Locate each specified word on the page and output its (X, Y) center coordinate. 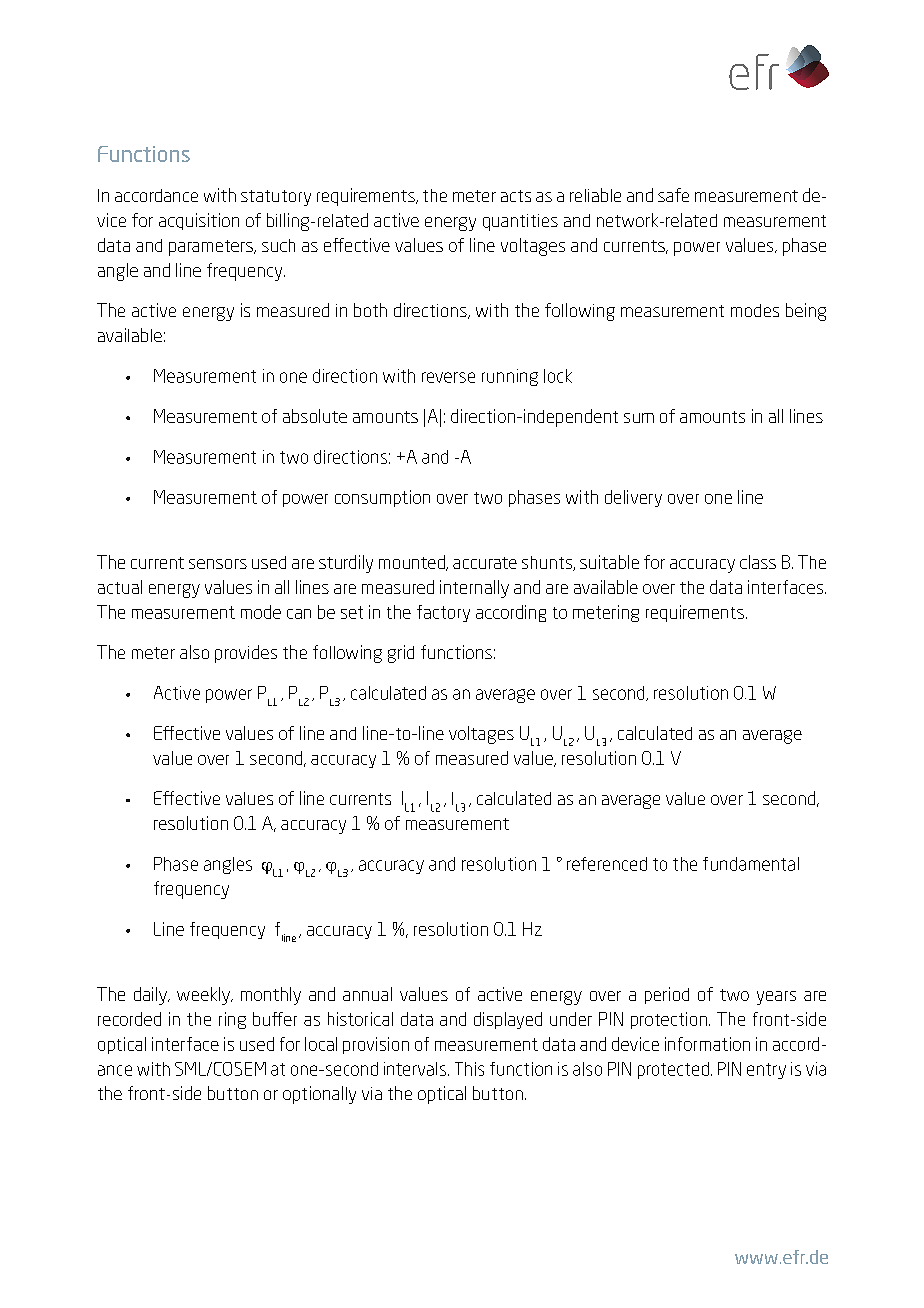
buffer (275, 1019)
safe (673, 195)
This (469, 1069)
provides (246, 654)
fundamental (751, 864)
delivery (633, 498)
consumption (382, 498)
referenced (607, 864)
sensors (218, 564)
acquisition (199, 221)
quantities (520, 222)
